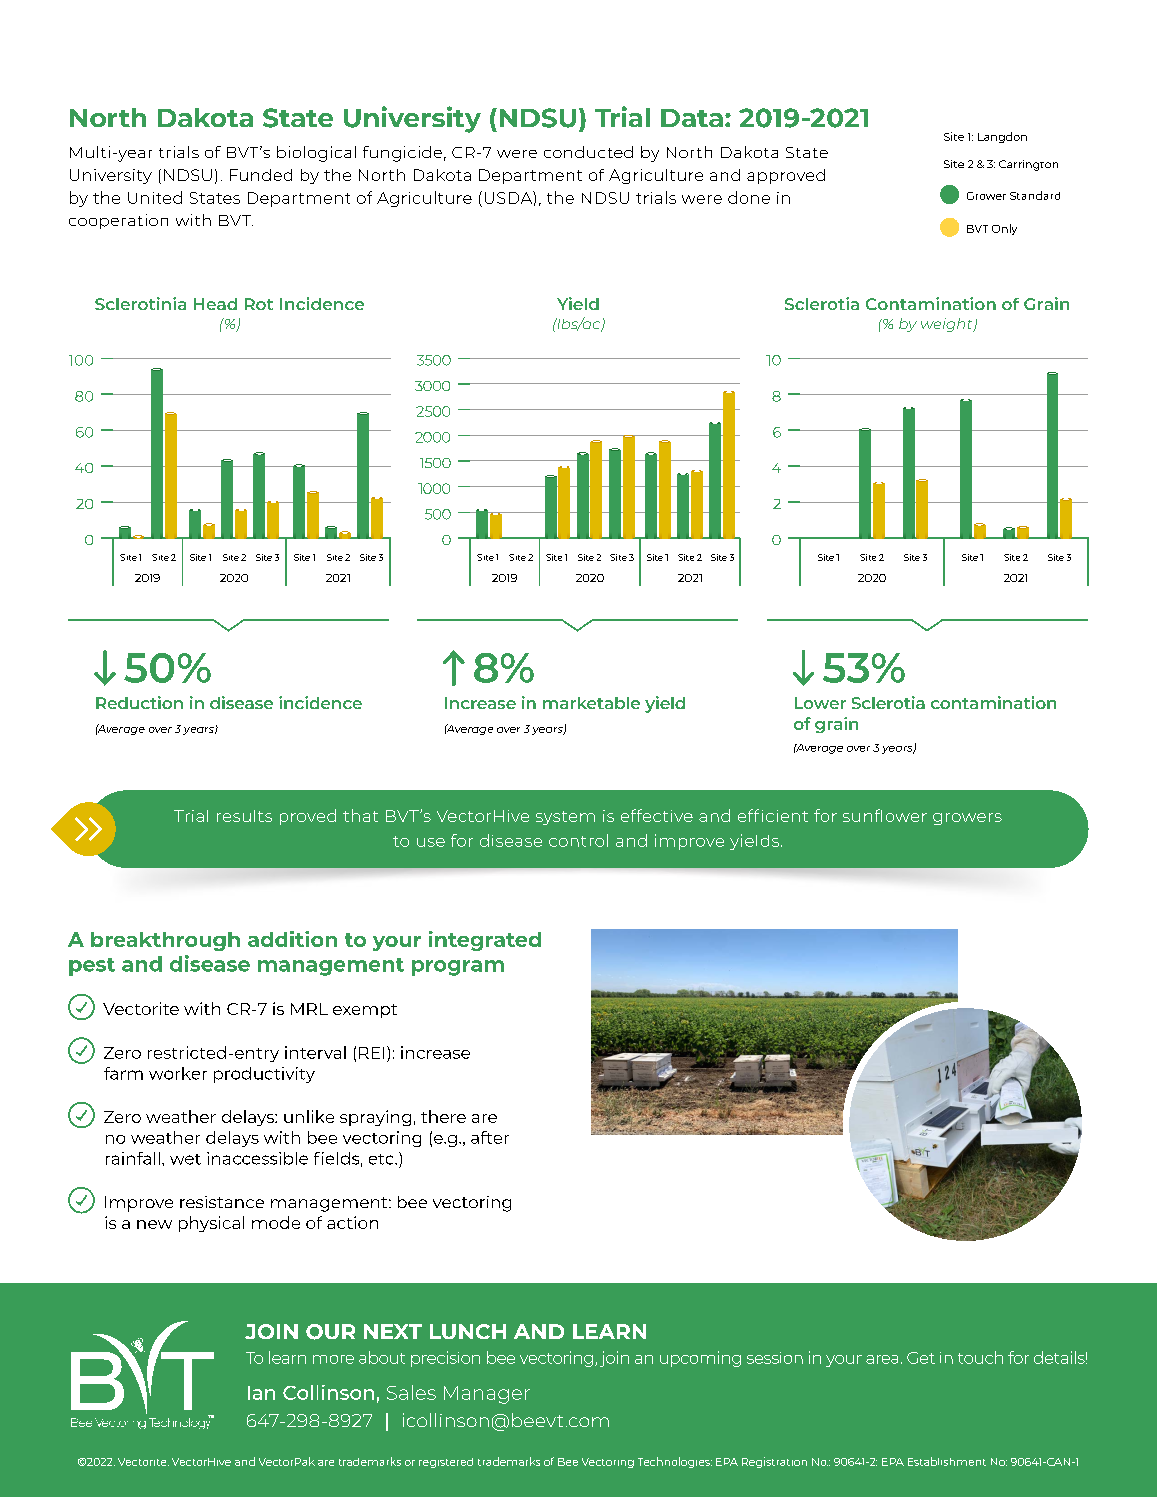 The image size is (1157, 1497). I want to click on conducted, so click(588, 152).
